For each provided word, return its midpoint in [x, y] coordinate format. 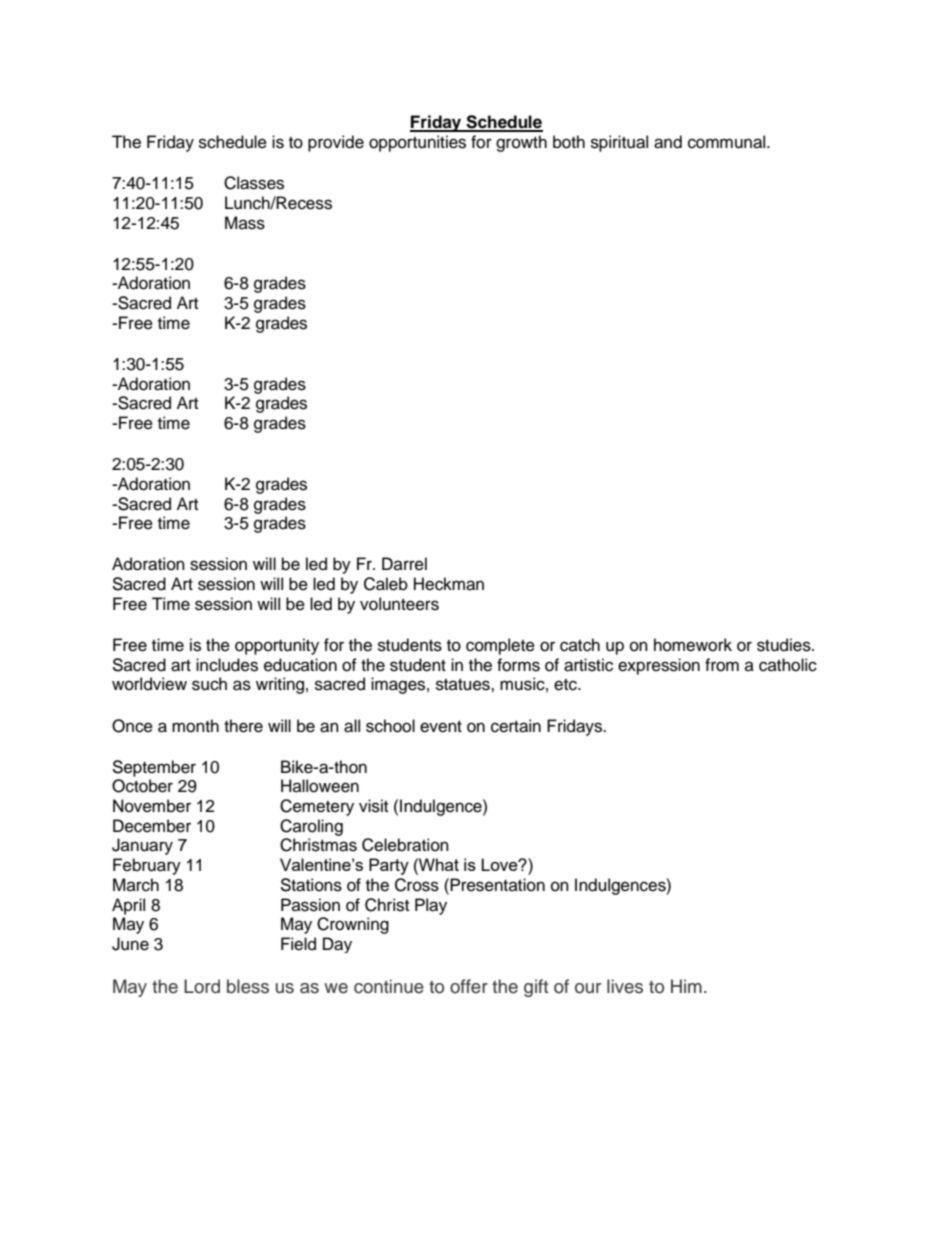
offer [469, 986]
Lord [202, 986]
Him [686, 986]
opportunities [417, 143]
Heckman [449, 584]
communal [728, 142]
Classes [254, 183]
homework [693, 645]
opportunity [277, 646]
